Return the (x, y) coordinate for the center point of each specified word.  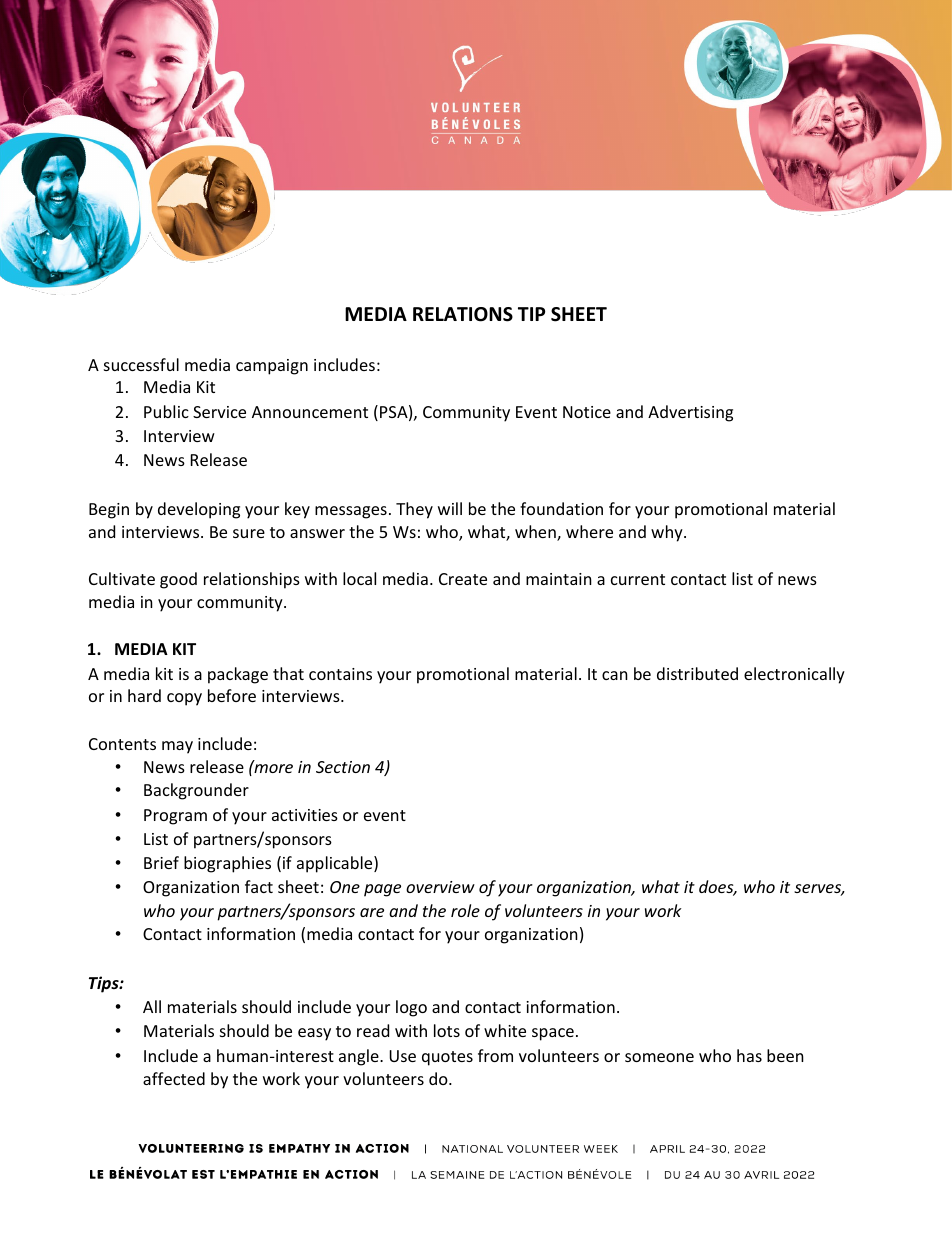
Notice (587, 412)
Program (175, 817)
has (749, 1055)
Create (463, 579)
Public (166, 411)
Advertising (690, 413)
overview (440, 887)
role (465, 910)
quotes (447, 1058)
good (178, 580)
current (638, 579)
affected (174, 1078)
